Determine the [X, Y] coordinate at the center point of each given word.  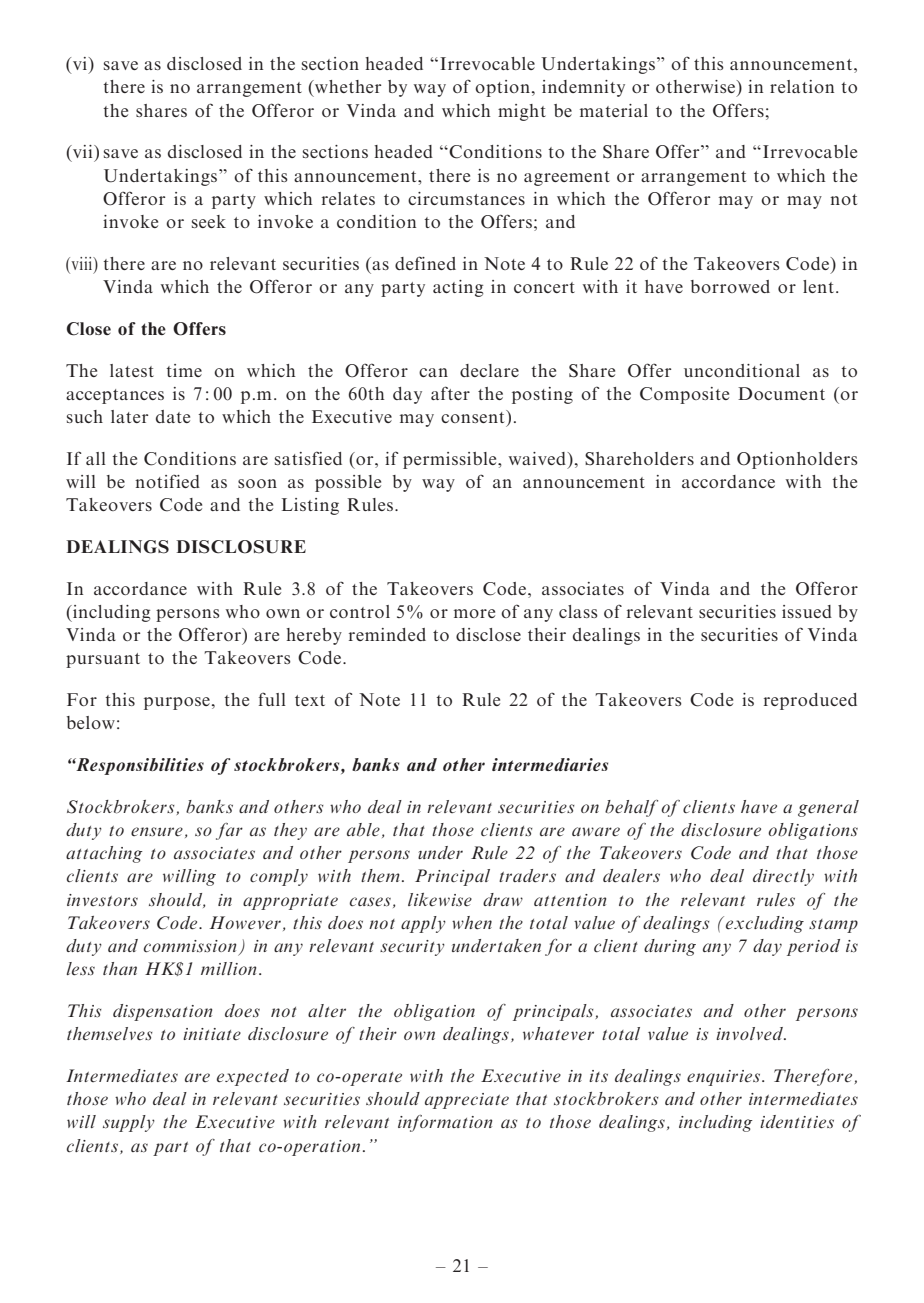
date [173, 416]
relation [802, 86]
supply [129, 1123]
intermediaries [550, 764]
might [522, 112]
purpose [177, 703]
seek [209, 221]
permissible [451, 460]
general [828, 808]
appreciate [467, 1101]
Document [781, 393]
